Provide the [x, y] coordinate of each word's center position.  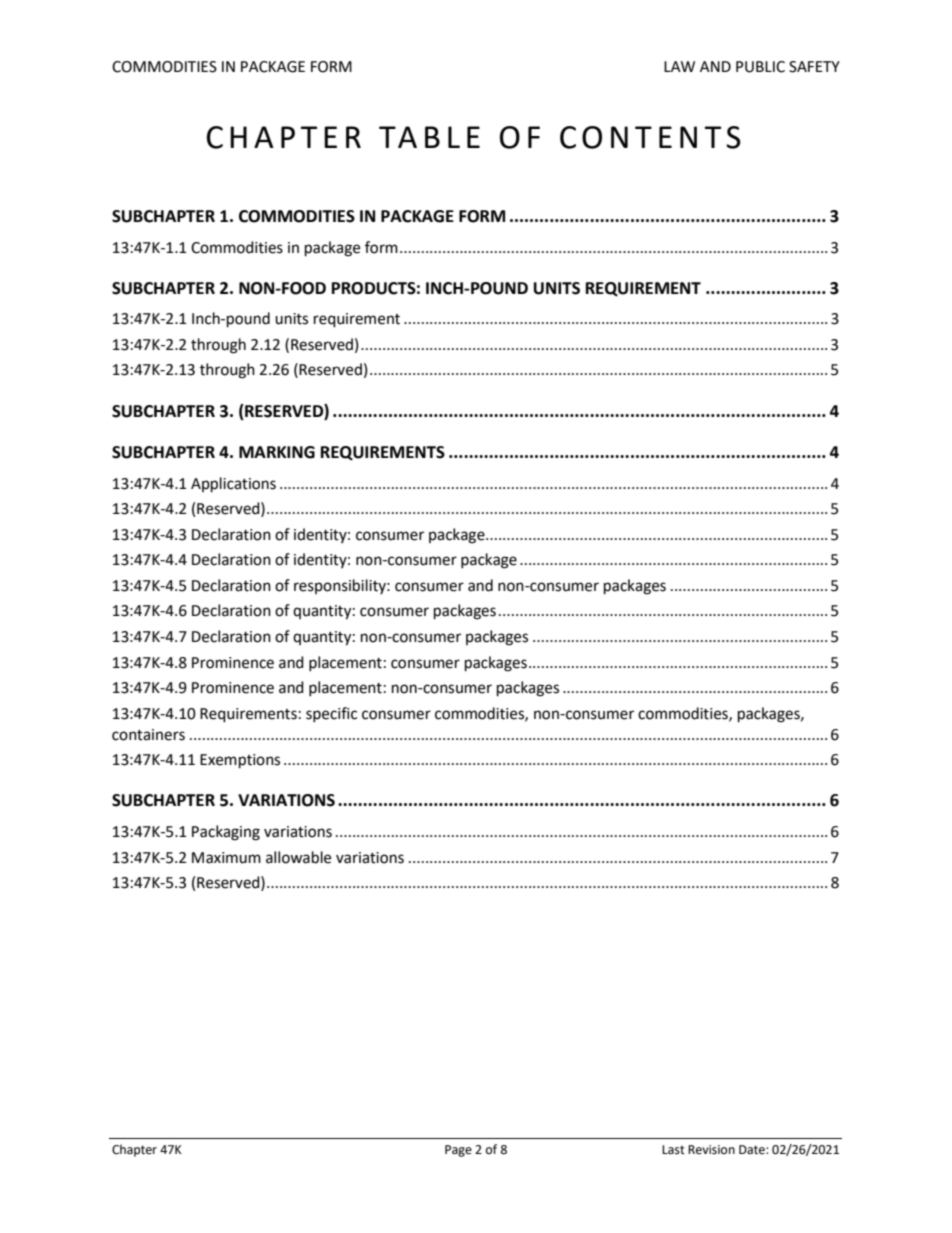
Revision [711, 1150]
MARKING [277, 452]
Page [458, 1151]
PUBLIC [760, 67]
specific [331, 714]
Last [673, 1150]
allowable [298, 857]
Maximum [226, 858]
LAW [679, 66]
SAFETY [814, 67]
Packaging [226, 833]
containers [148, 735]
